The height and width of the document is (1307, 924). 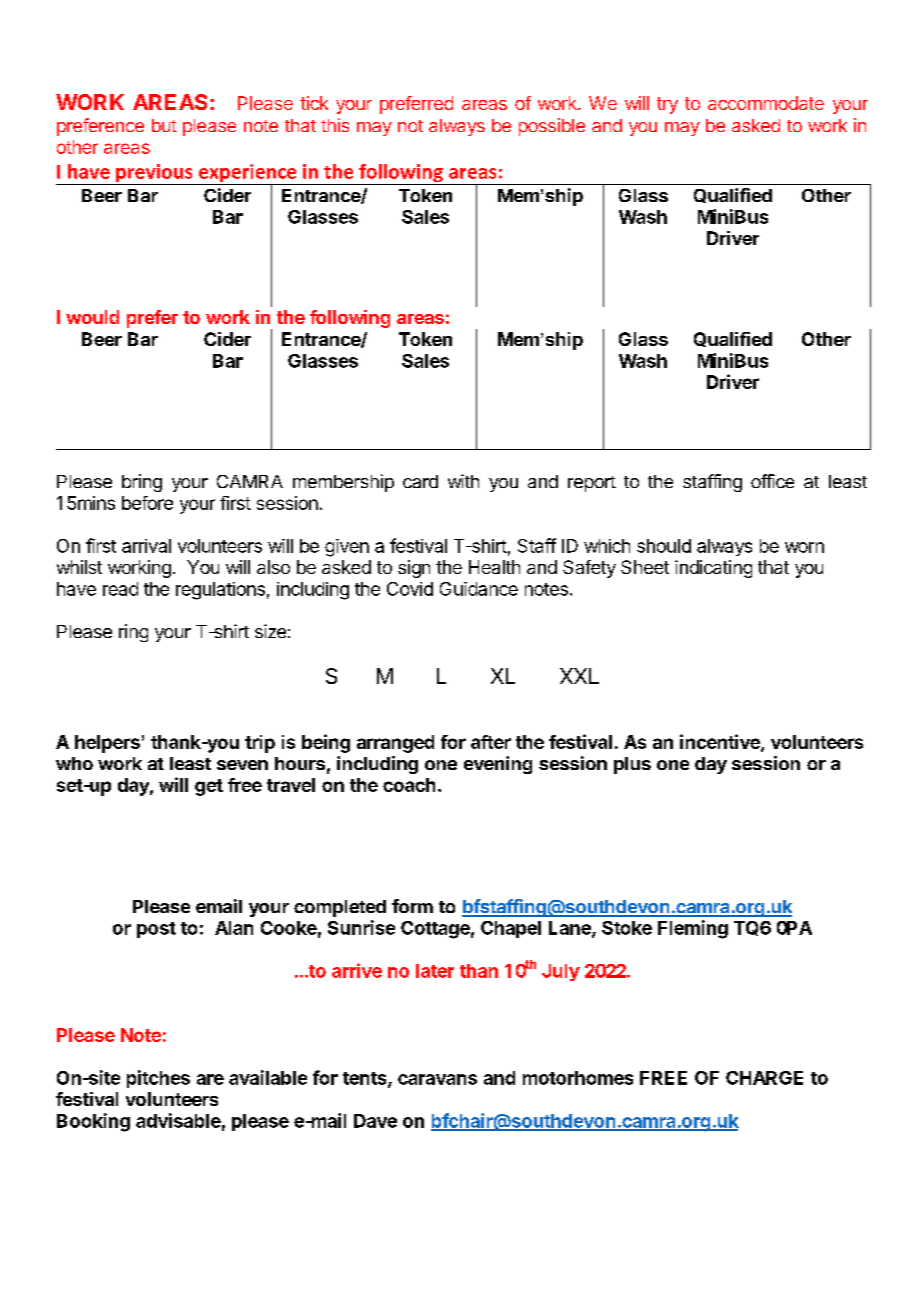 I want to click on post, so click(x=156, y=930).
